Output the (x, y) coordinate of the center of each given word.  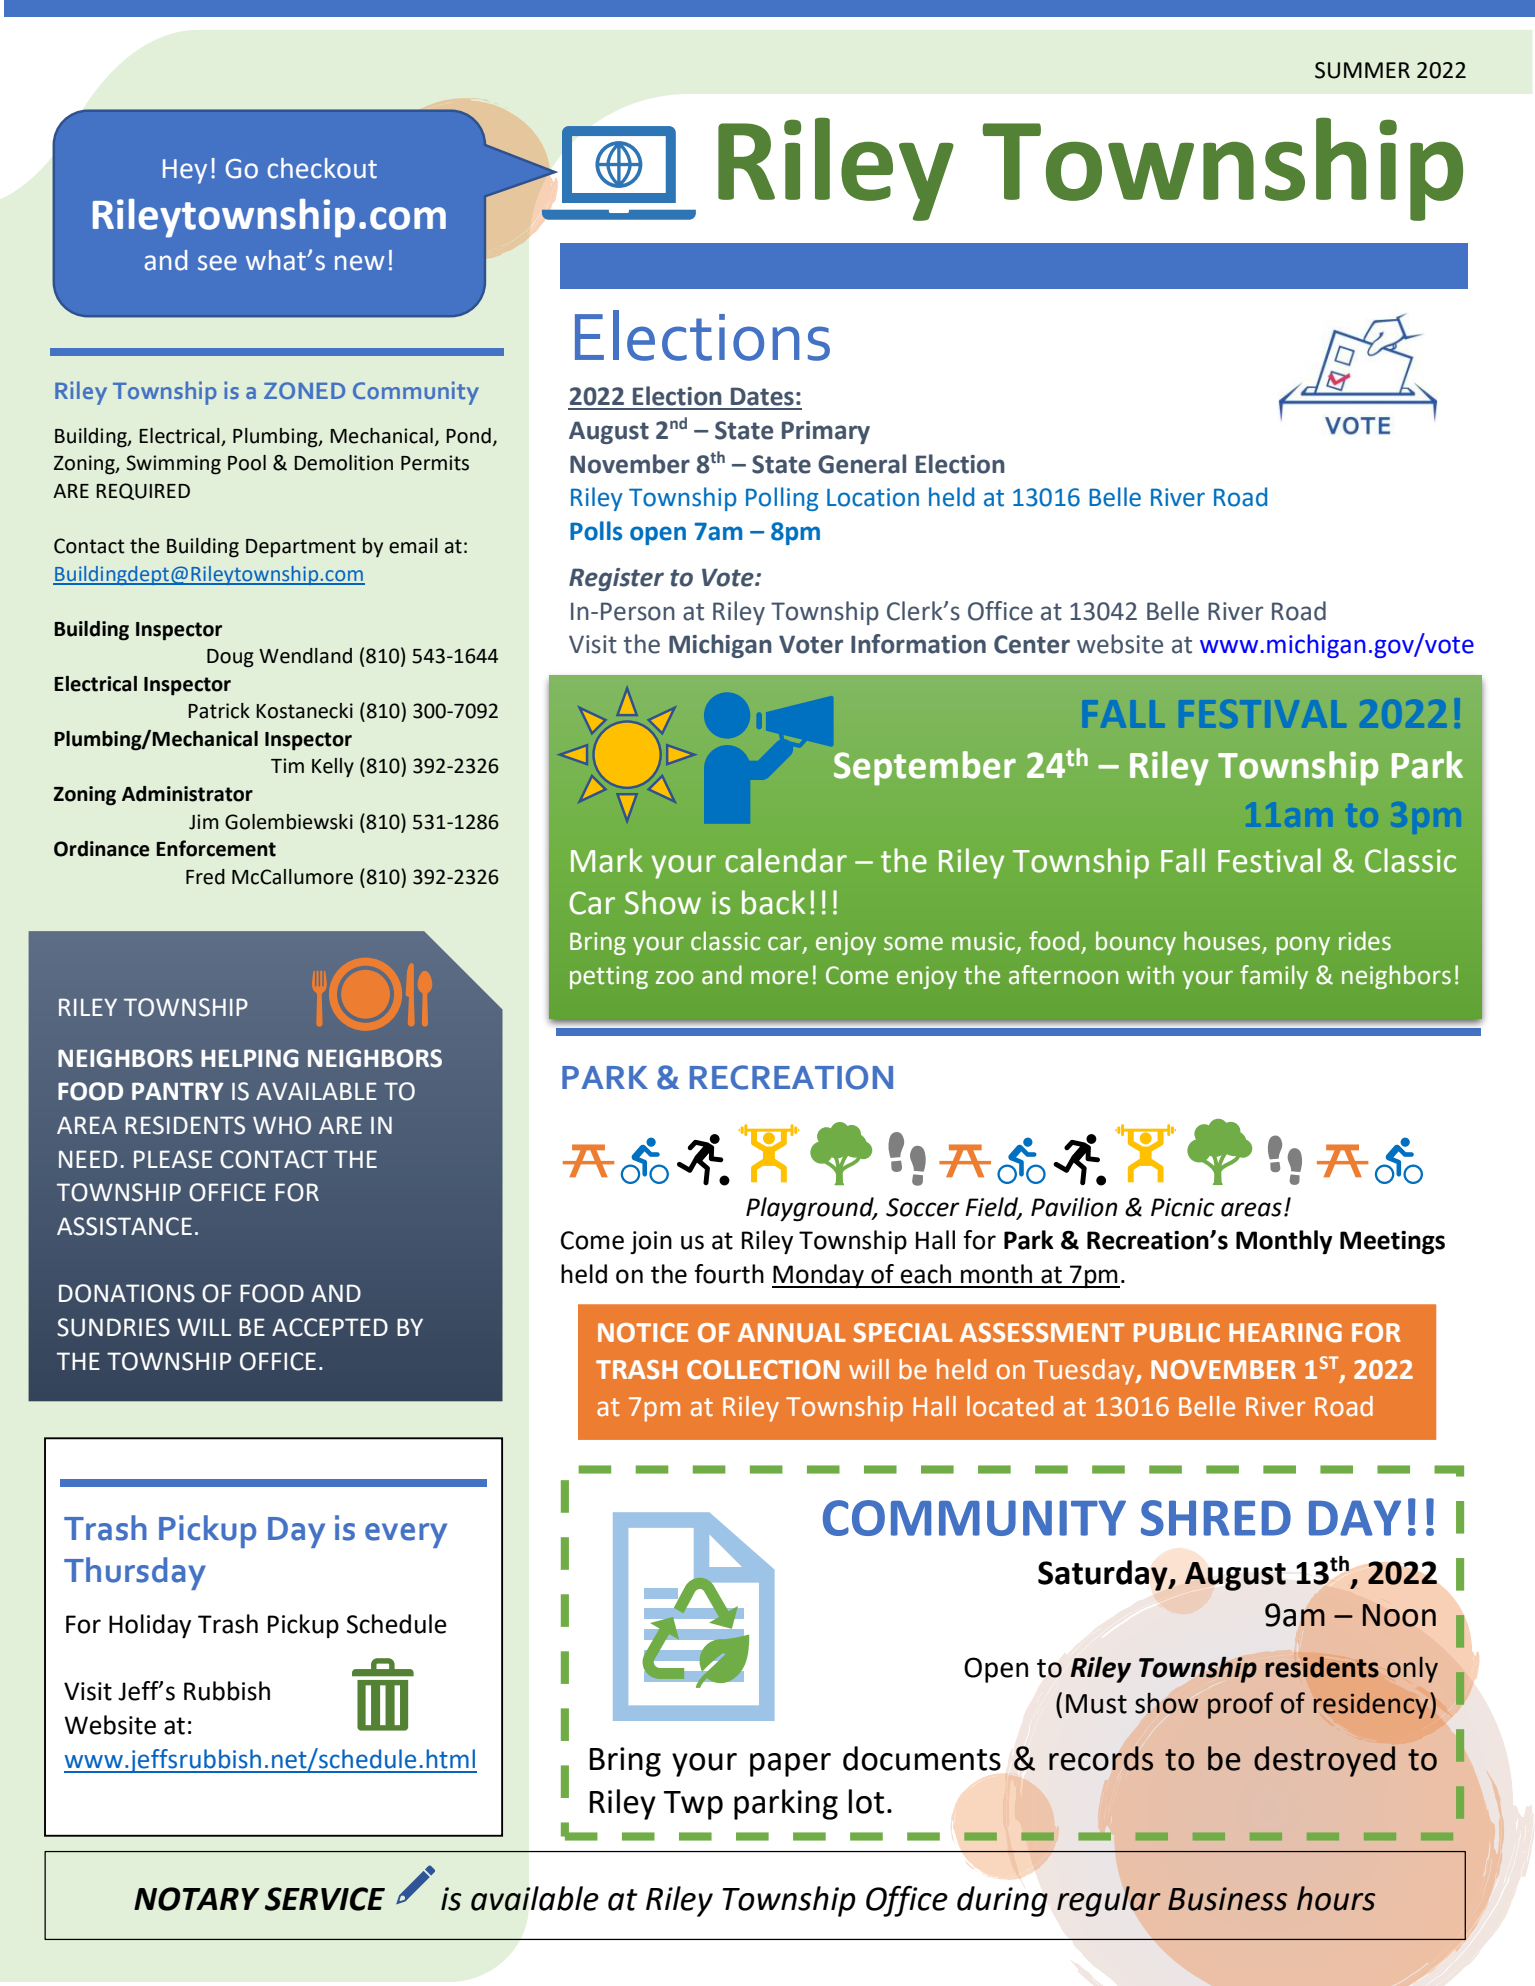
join (651, 1242)
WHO (282, 1125)
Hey (185, 171)
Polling (782, 499)
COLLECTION (763, 1370)
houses (1223, 942)
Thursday (135, 1573)
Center (1032, 644)
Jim (203, 822)
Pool (247, 463)
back (773, 902)
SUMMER (1362, 70)
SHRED (1216, 1518)
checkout (322, 168)
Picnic (1183, 1207)
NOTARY (197, 1899)
